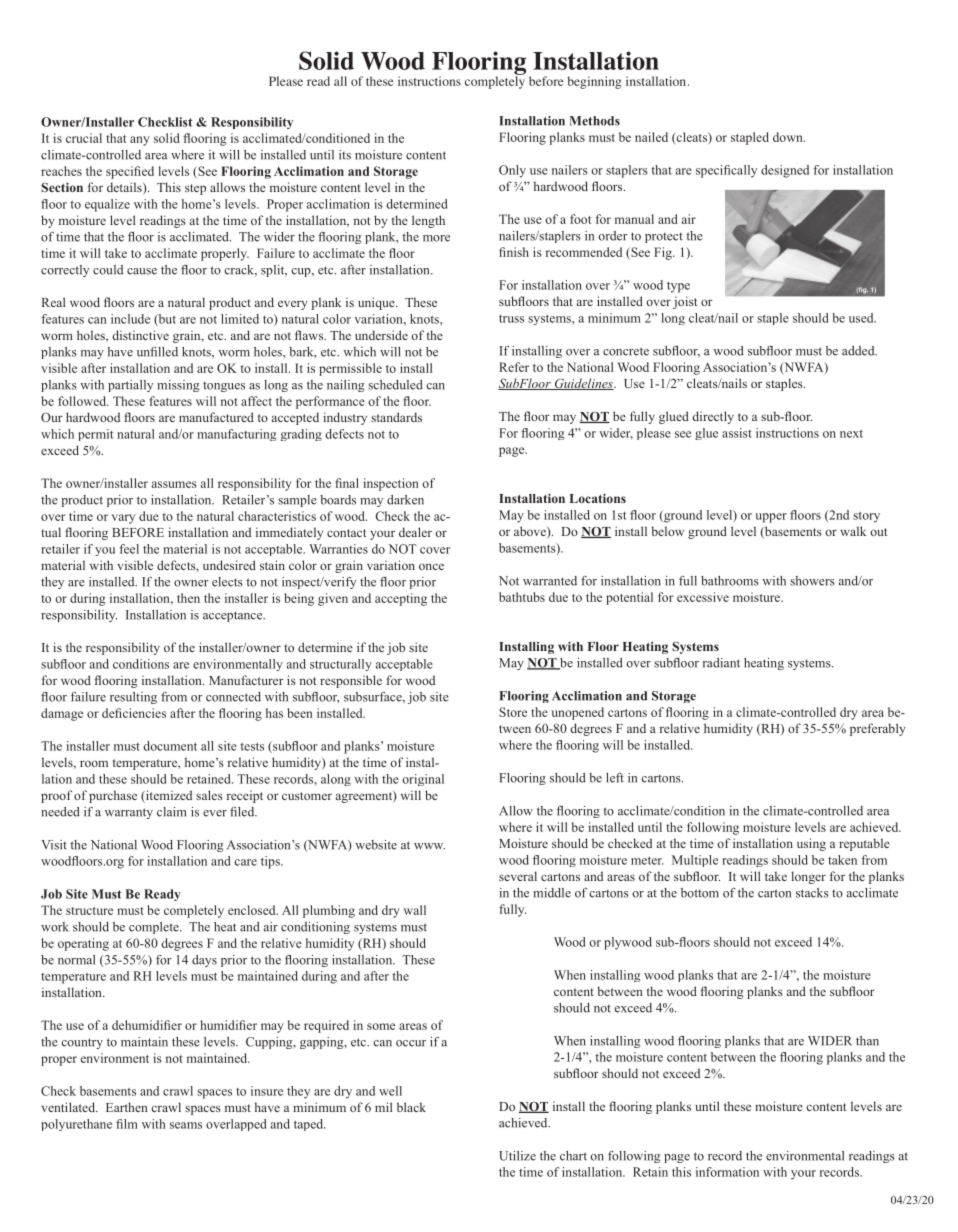  I want to click on film, so click(127, 1124).
